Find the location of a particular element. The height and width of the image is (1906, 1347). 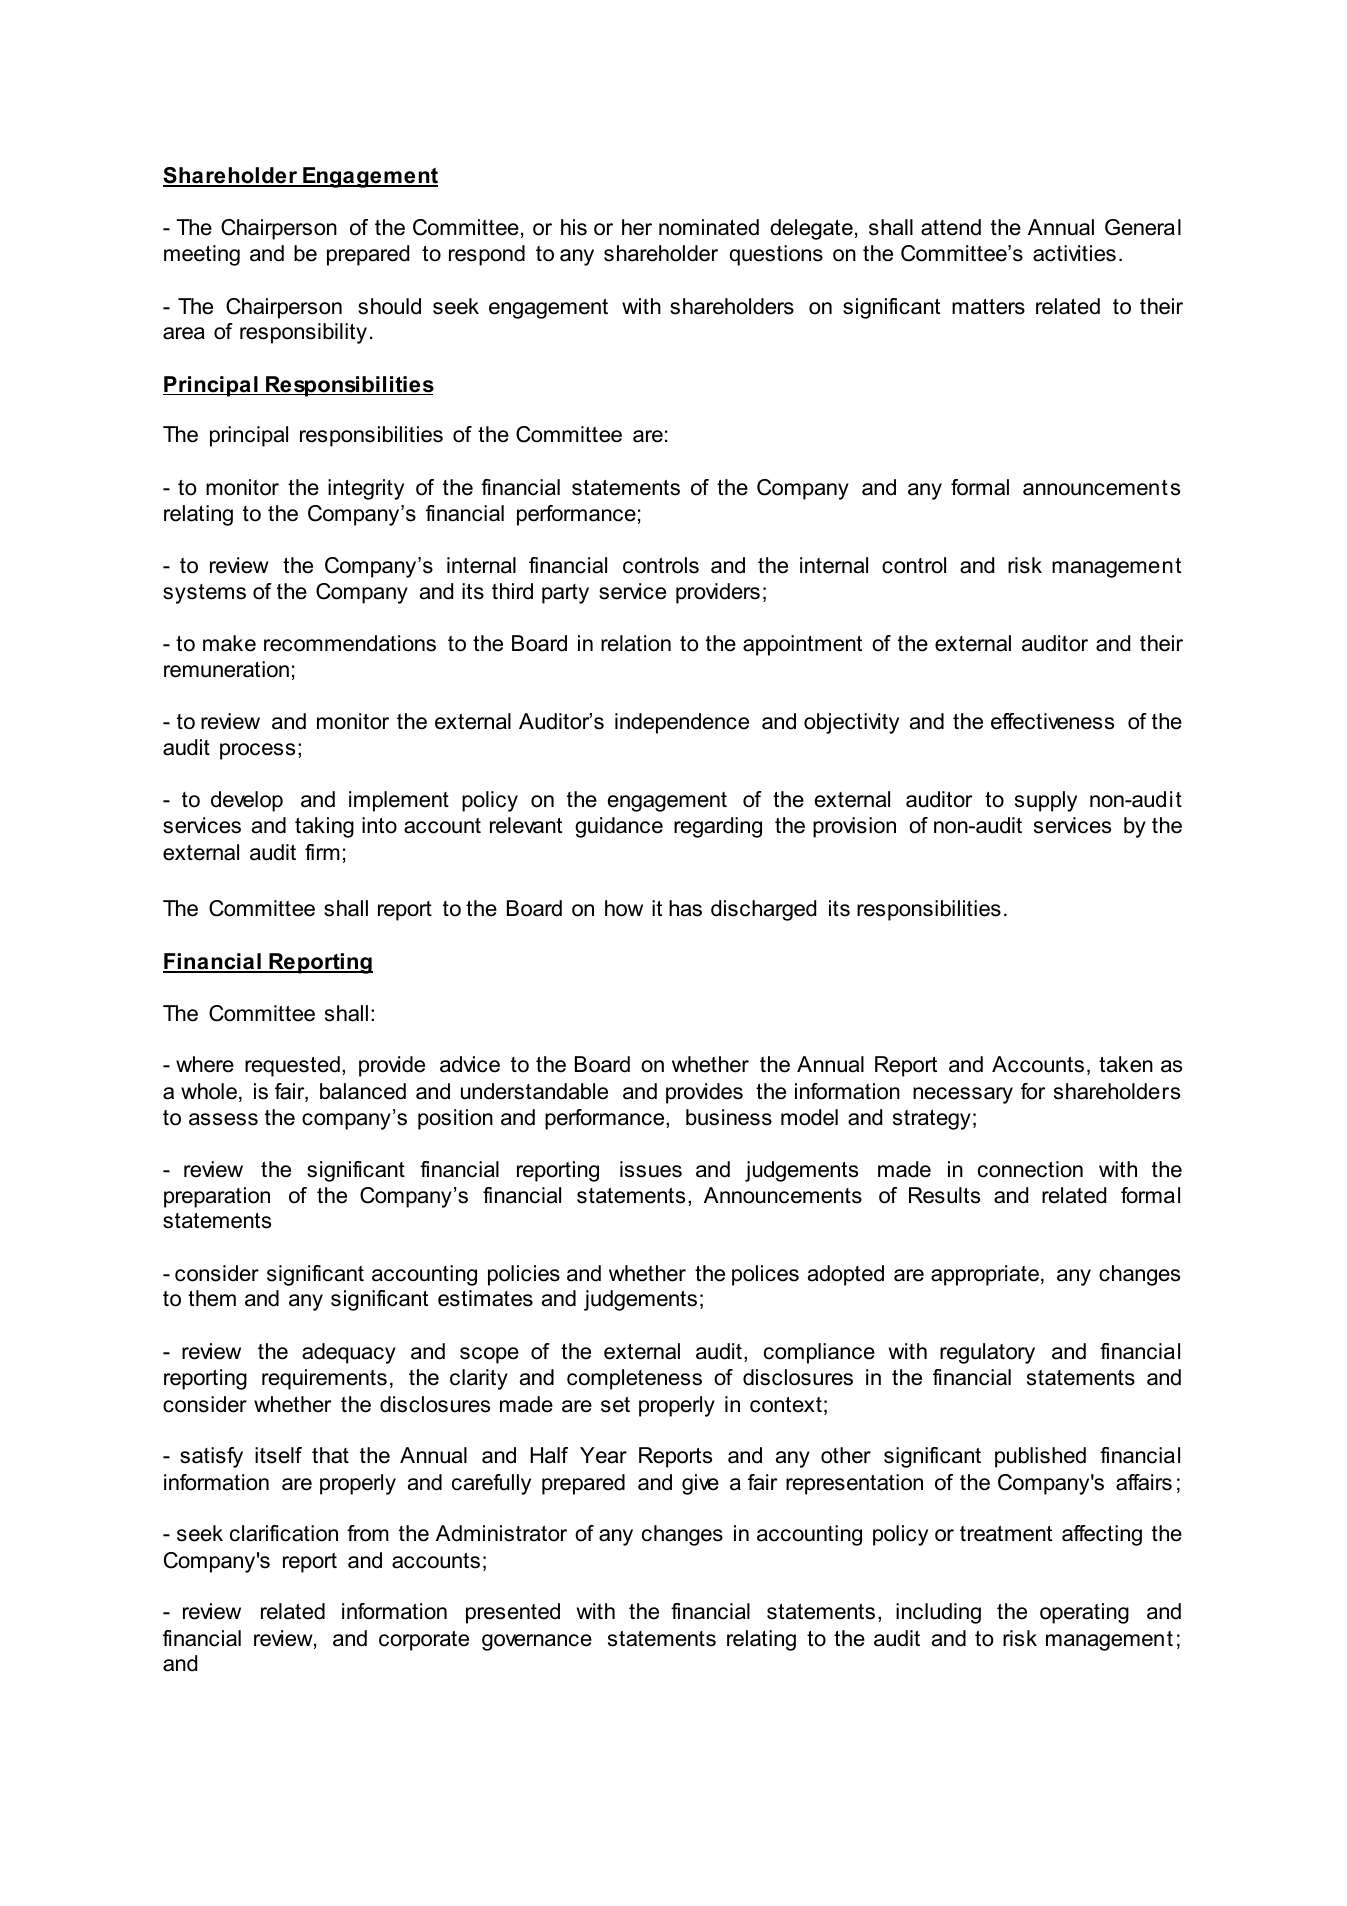

party is located at coordinates (565, 594).
